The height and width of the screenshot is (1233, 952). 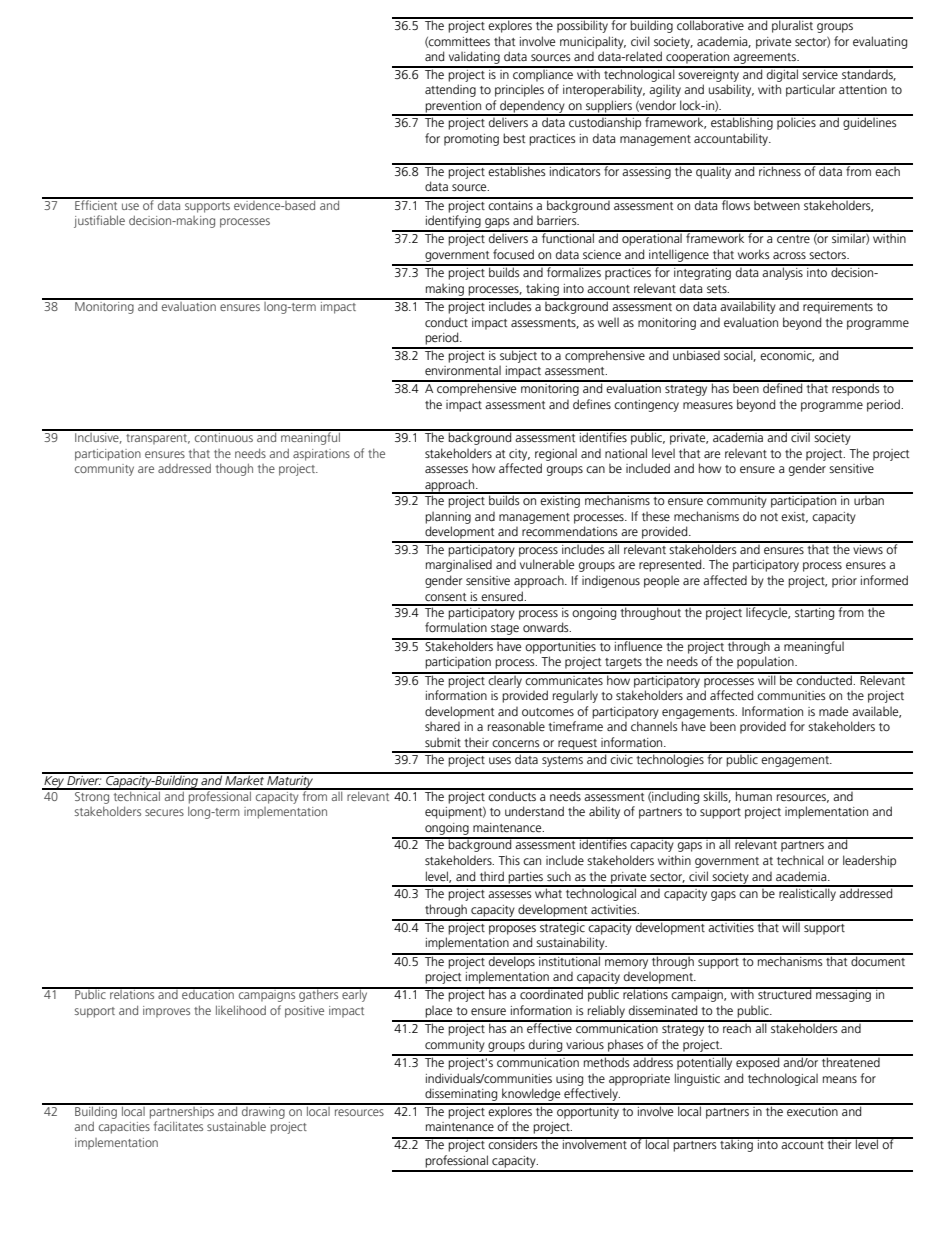 What do you see at coordinates (234, 469) in the screenshot?
I see `though` at bounding box center [234, 469].
